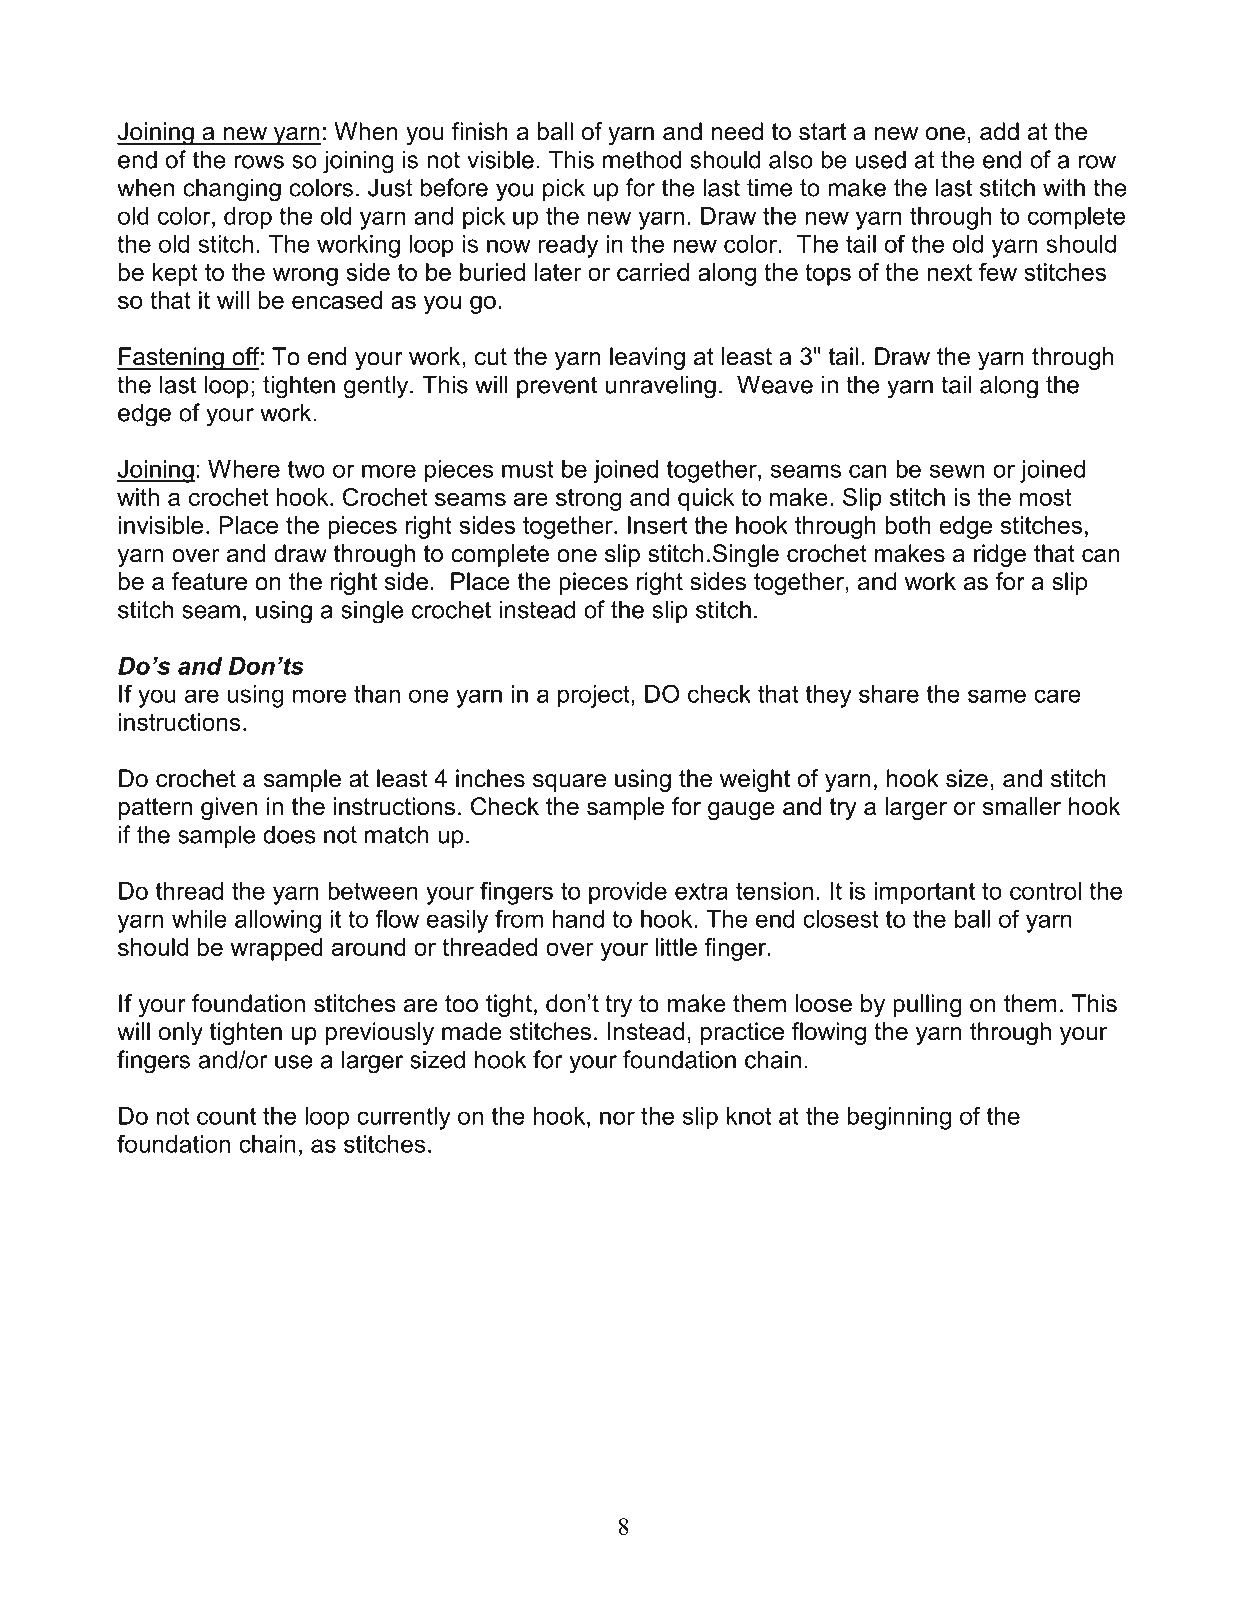 The width and height of the screenshot is (1247, 1614). Describe the element at coordinates (642, 159) in the screenshot. I see `method` at that location.
